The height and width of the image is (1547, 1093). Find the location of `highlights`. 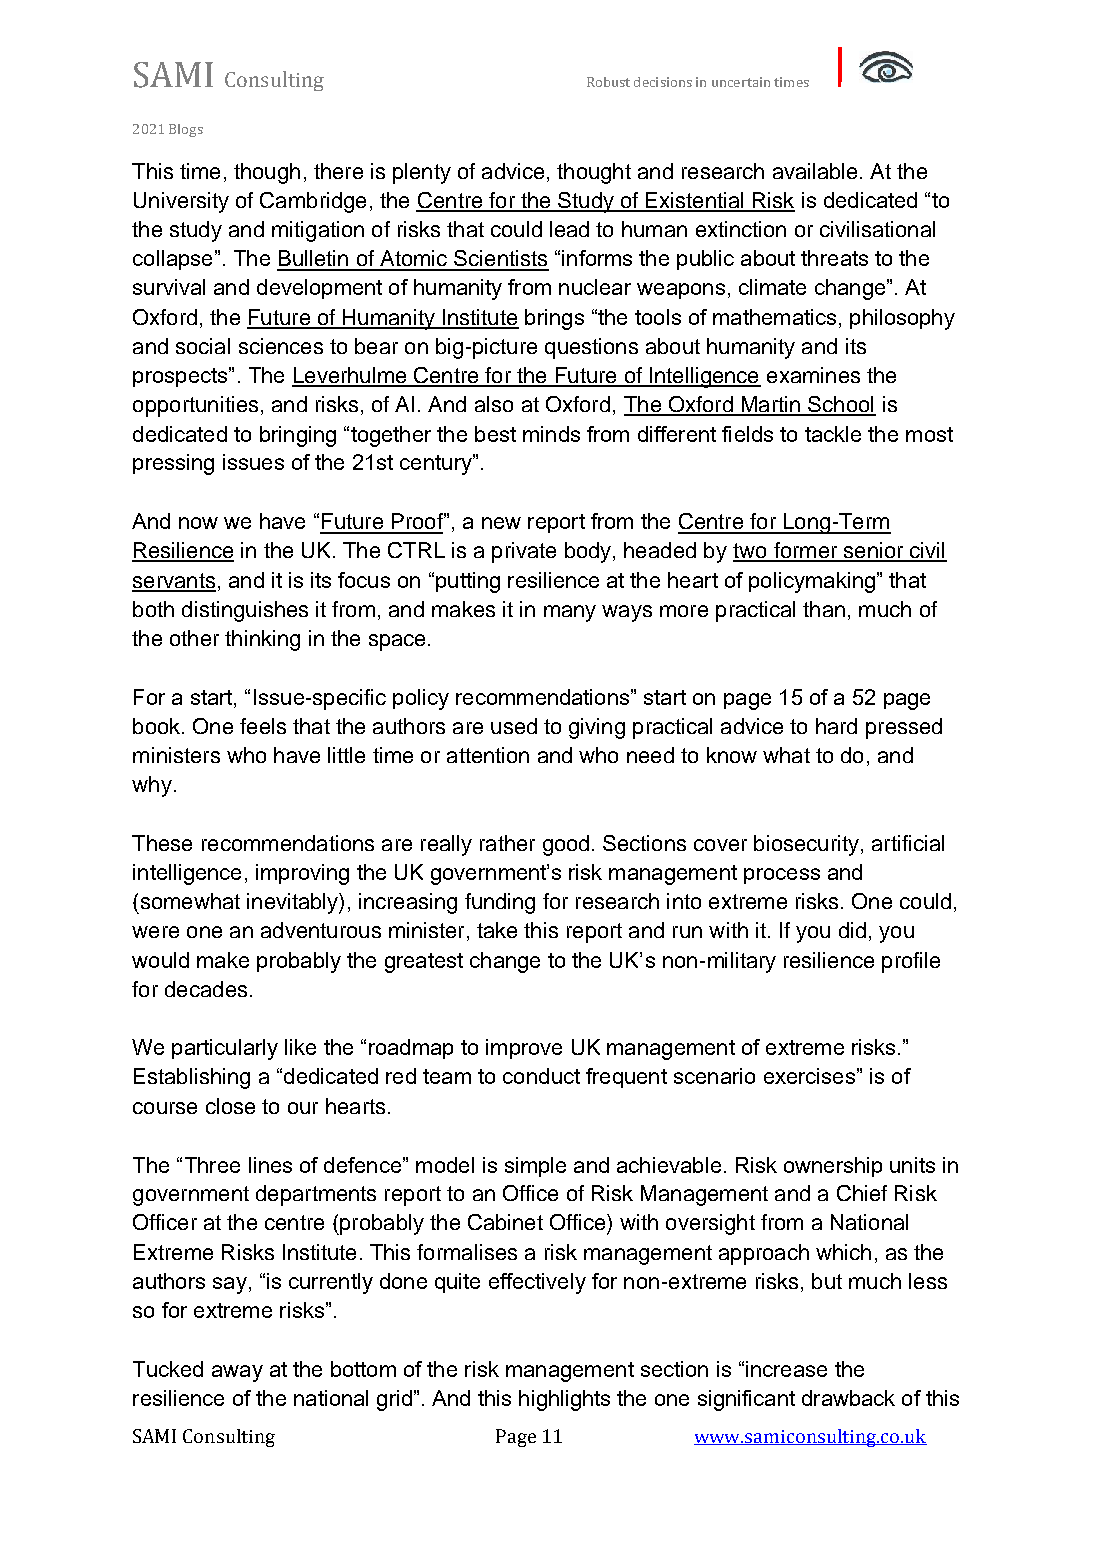

highlights is located at coordinates (564, 1400).
